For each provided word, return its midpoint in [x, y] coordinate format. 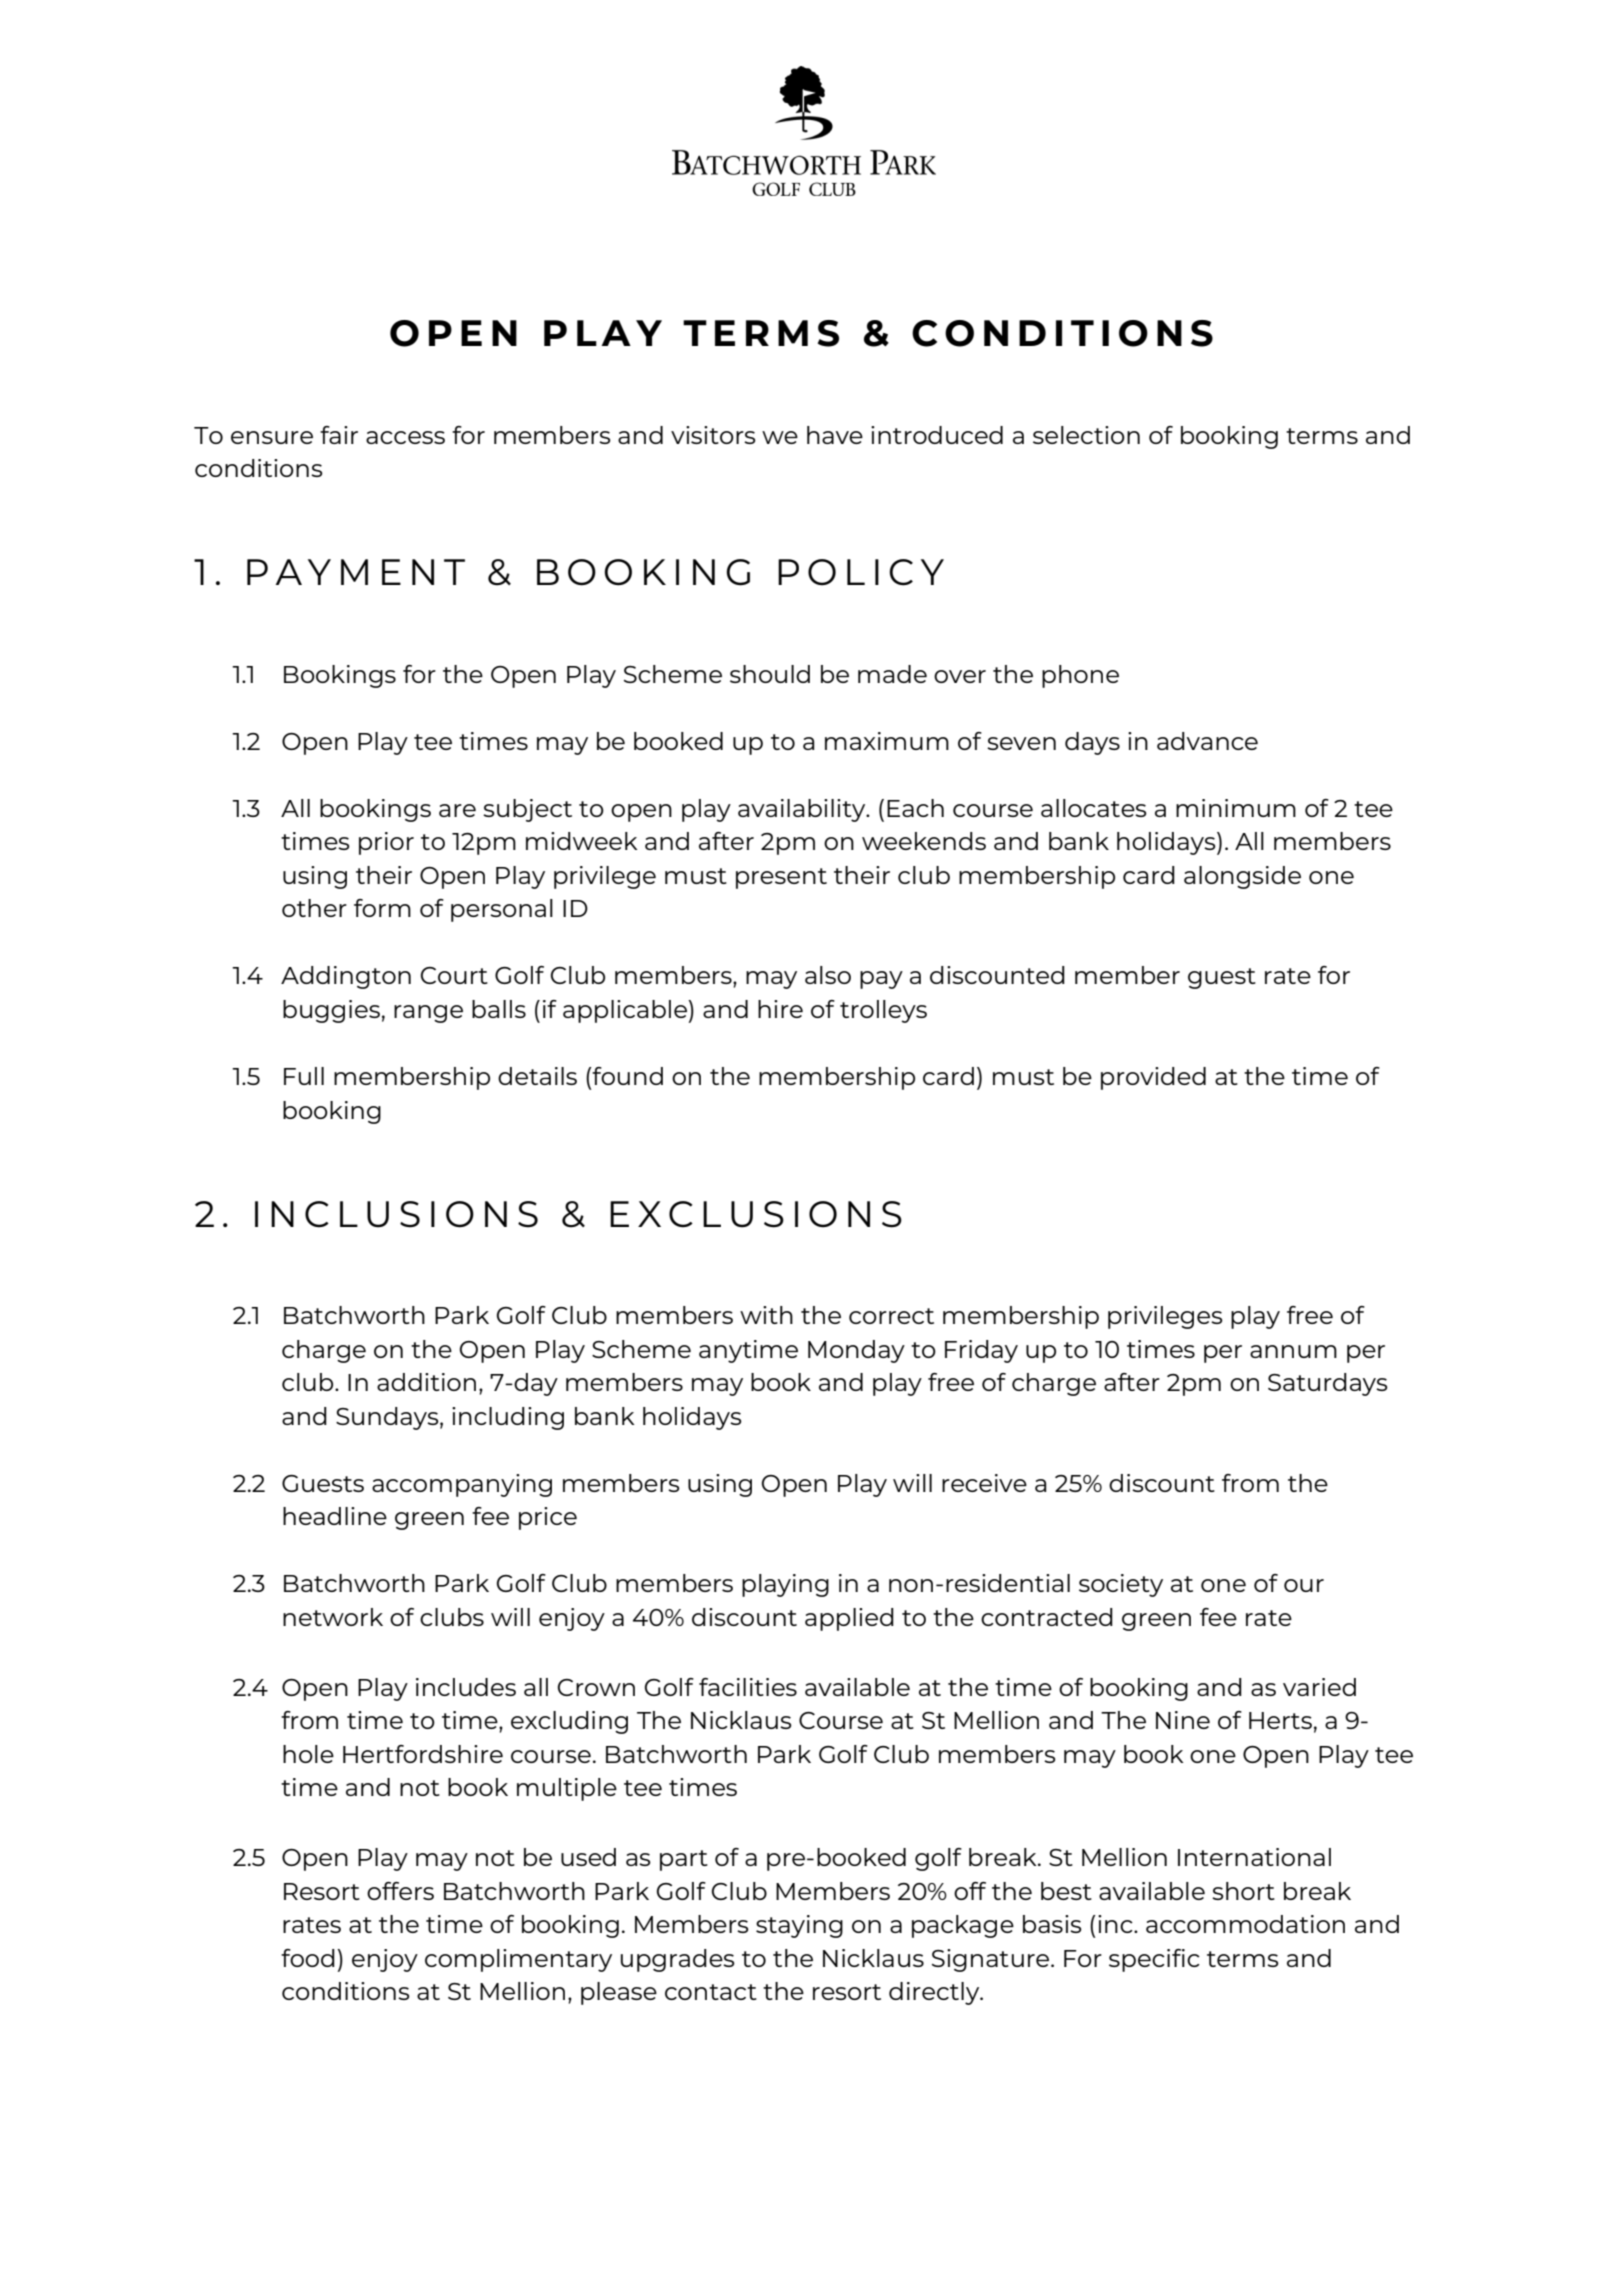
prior [386, 843]
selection [1086, 435]
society [1121, 1585]
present [781, 878]
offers [400, 1891]
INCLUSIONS [396, 1214]
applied [849, 1619]
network [333, 1617]
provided [1153, 1078]
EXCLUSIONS [756, 1214]
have [835, 435]
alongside [1242, 877]
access [405, 437]
